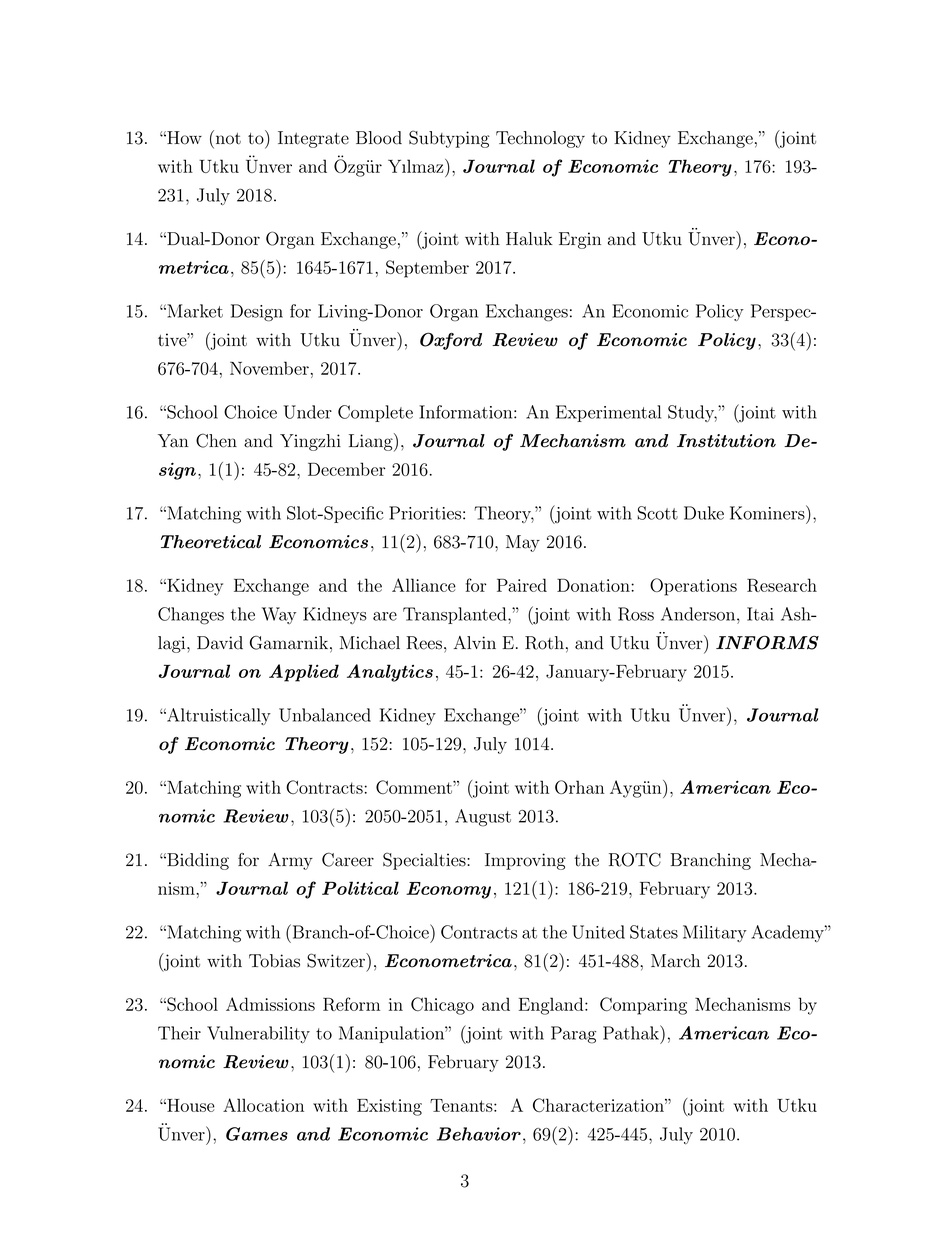 The width and height of the screenshot is (952, 1233). What do you see at coordinates (449, 139) in the screenshot?
I see `Subtyping` at bounding box center [449, 139].
